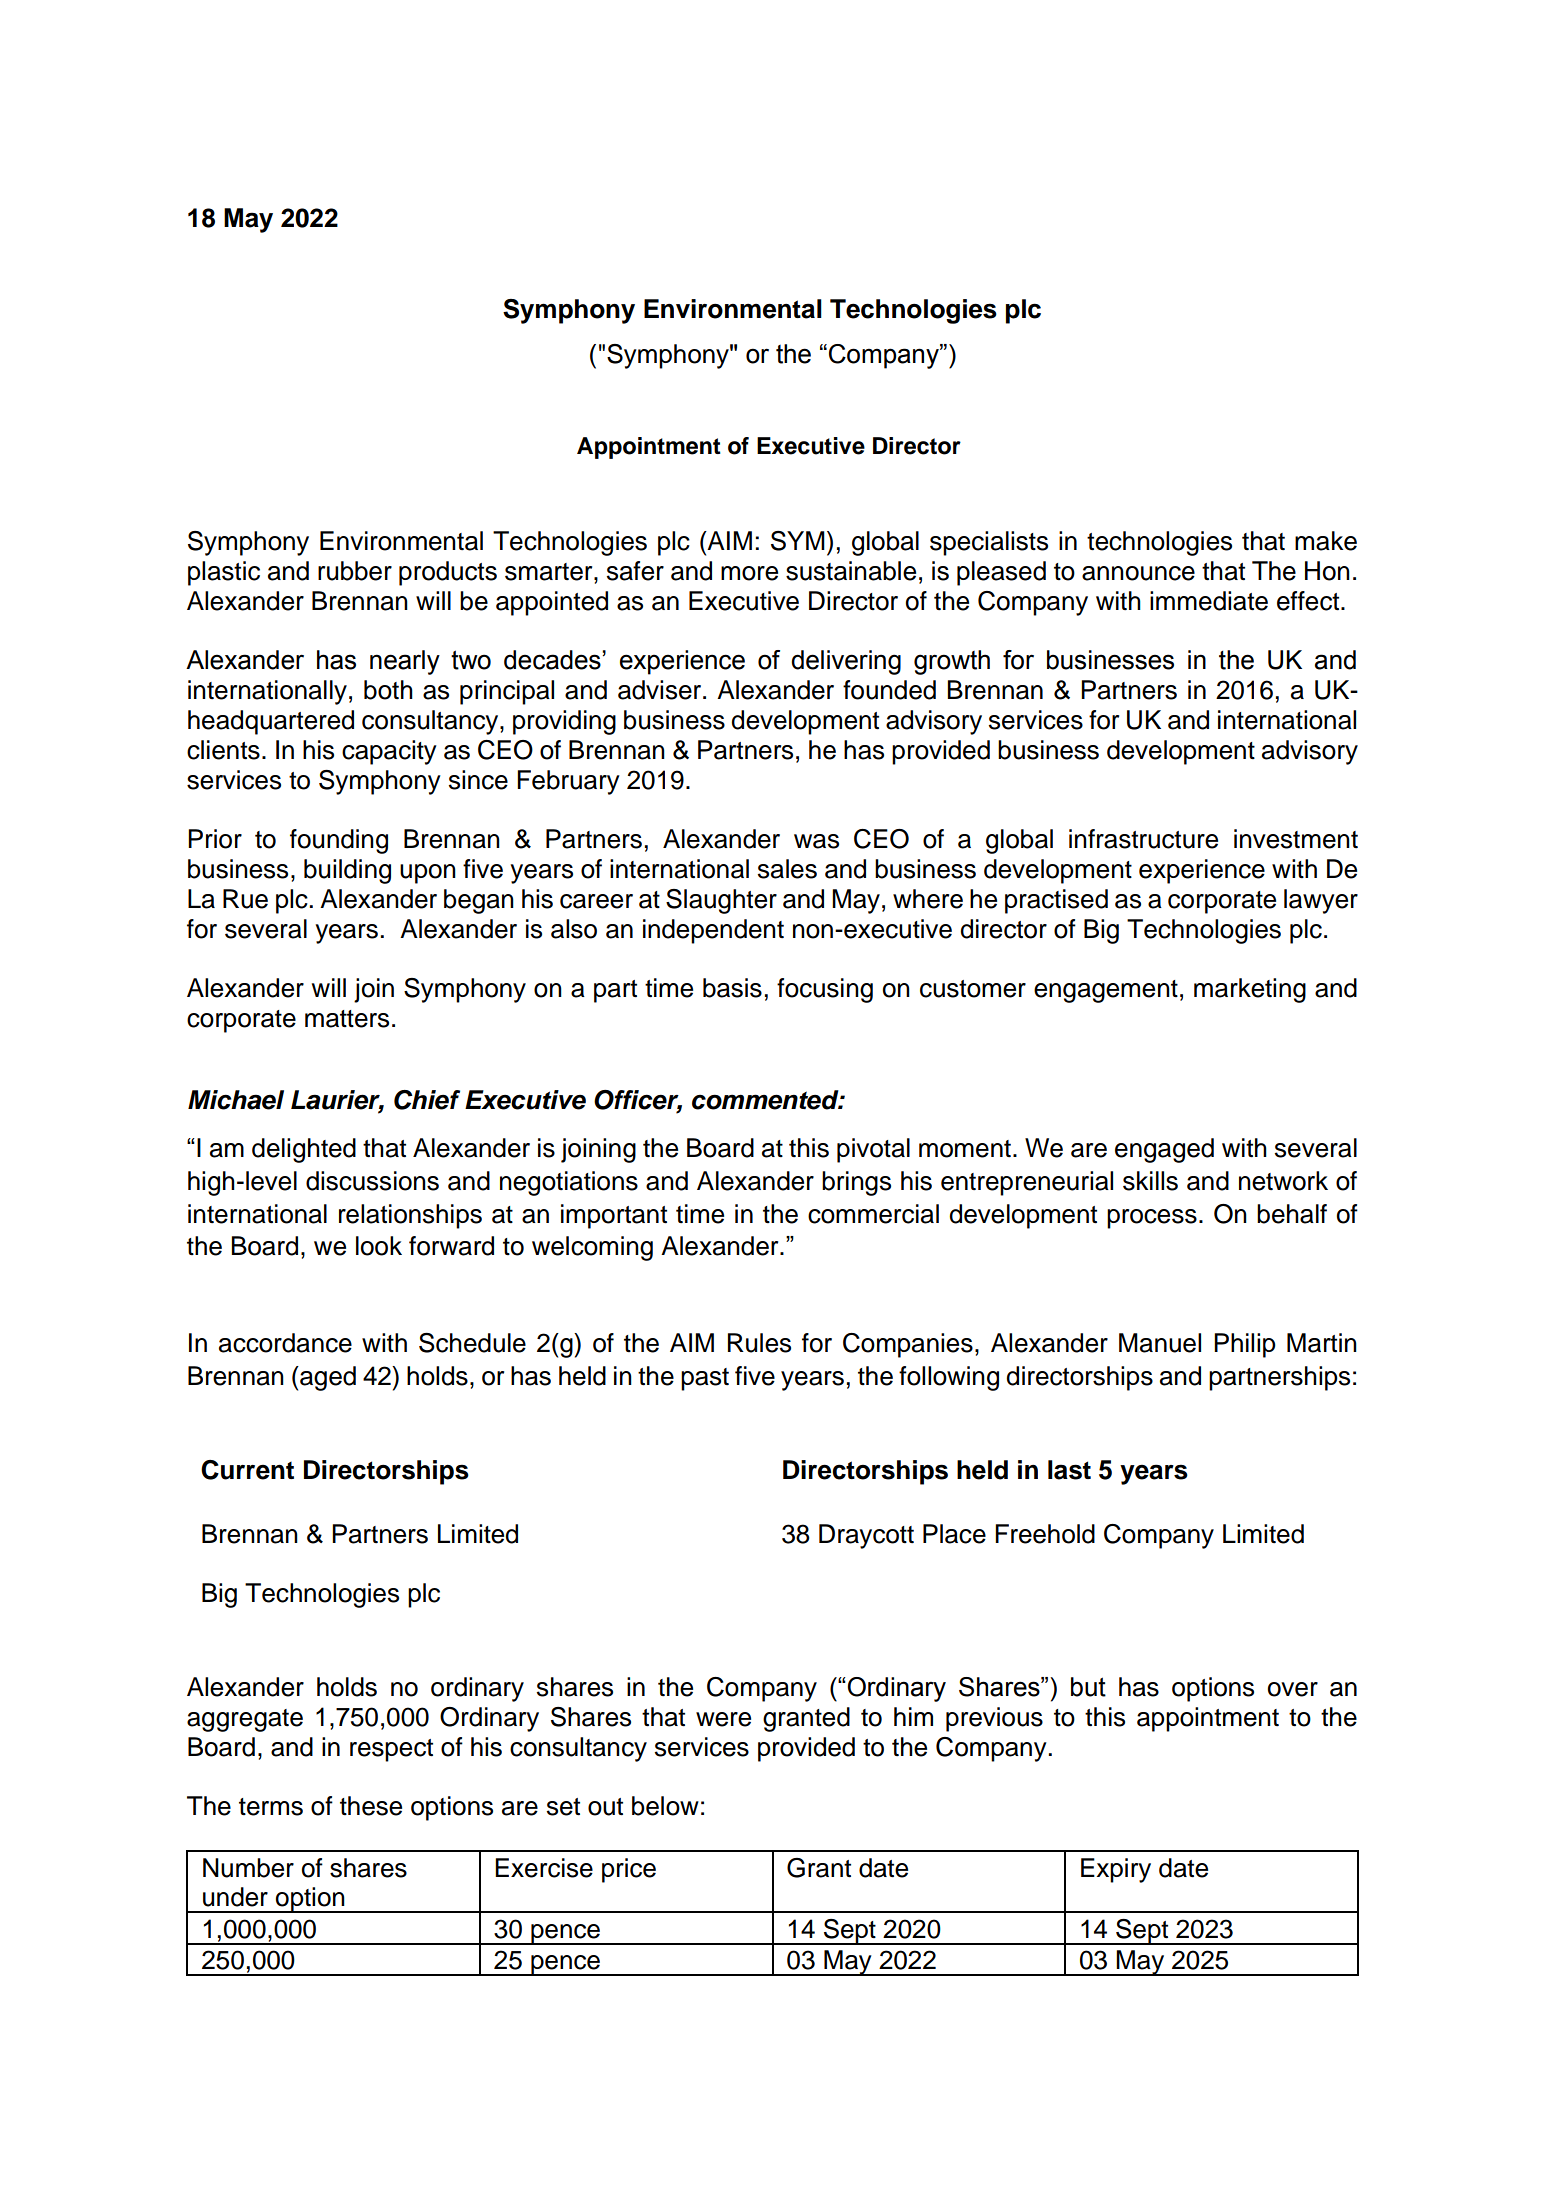 The image size is (1545, 2185). I want to click on Freehold, so click(1045, 1534).
